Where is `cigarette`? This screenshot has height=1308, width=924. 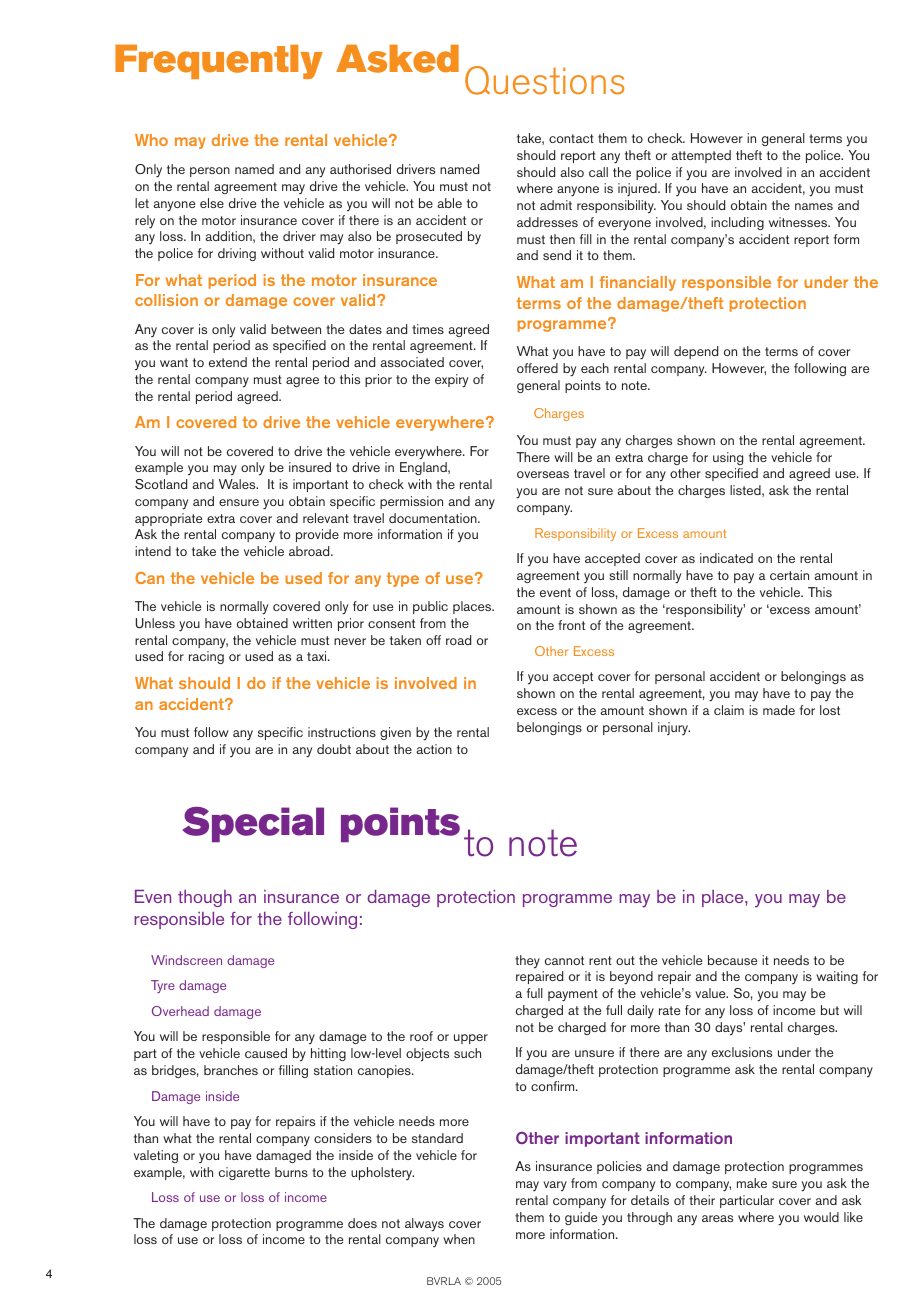
cigarette is located at coordinates (244, 1173).
